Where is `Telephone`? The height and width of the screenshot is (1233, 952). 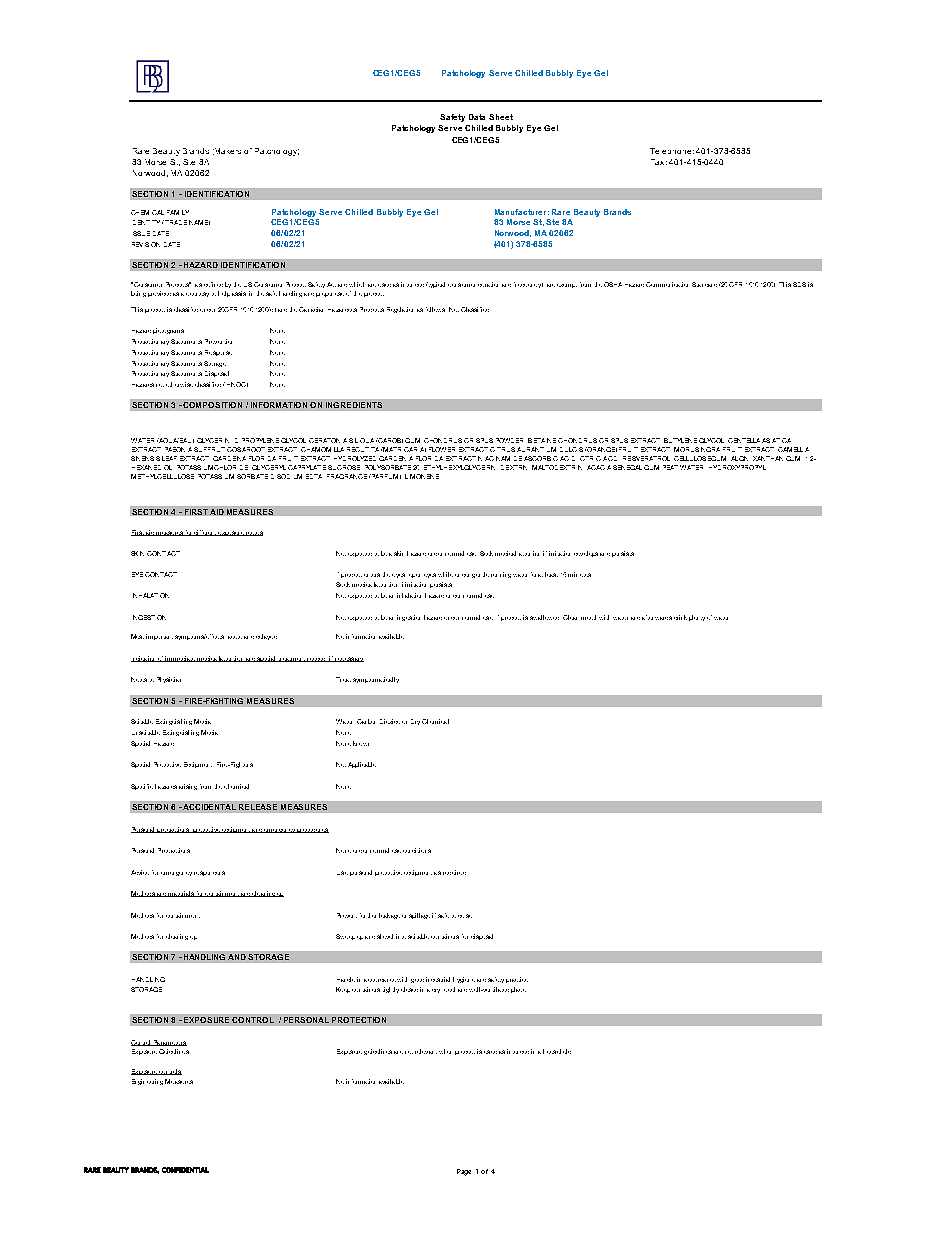 Telephone is located at coordinates (670, 151).
